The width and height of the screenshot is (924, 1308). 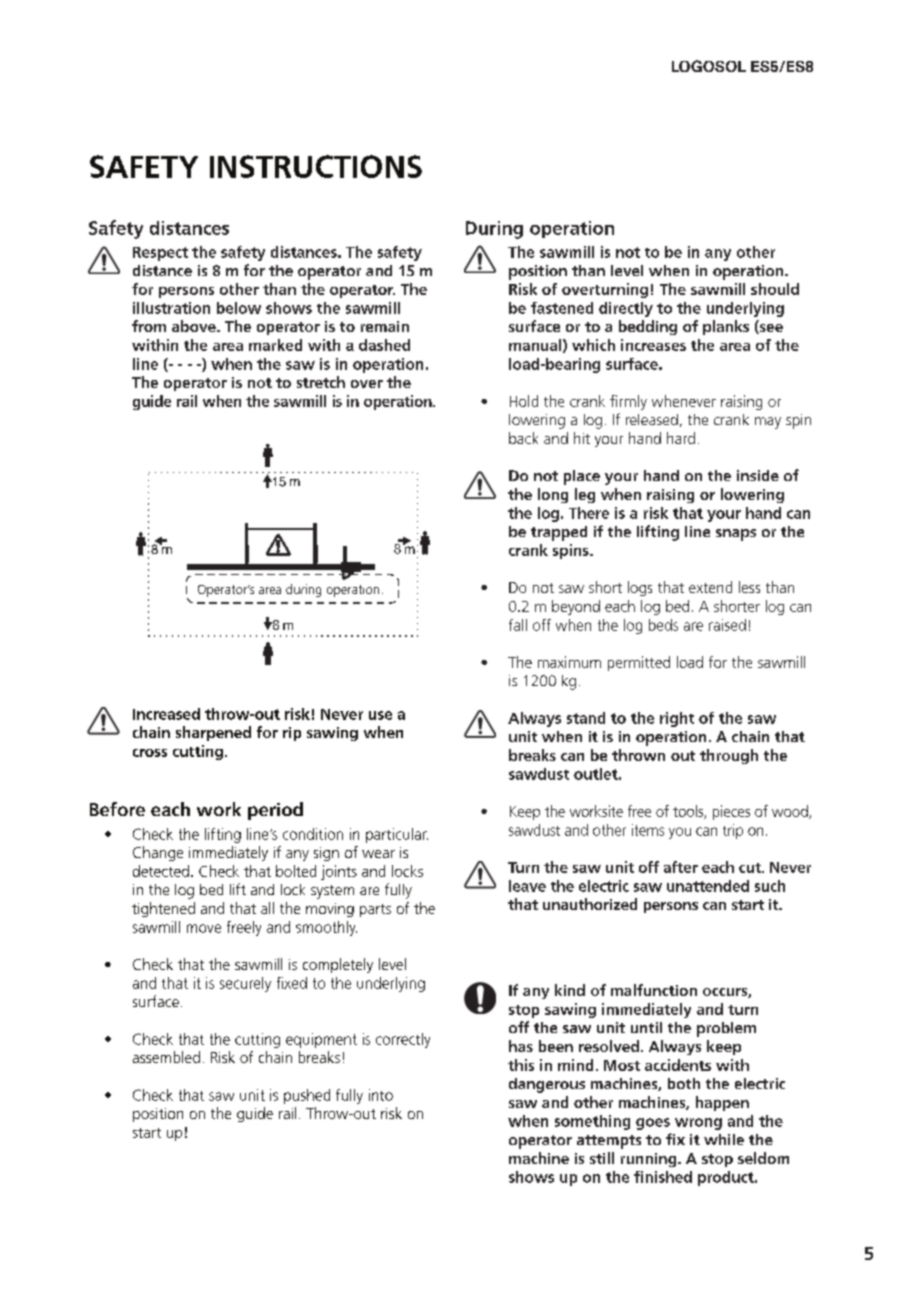 What do you see at coordinates (166, 1057) in the screenshot?
I see `assembled` at bounding box center [166, 1057].
